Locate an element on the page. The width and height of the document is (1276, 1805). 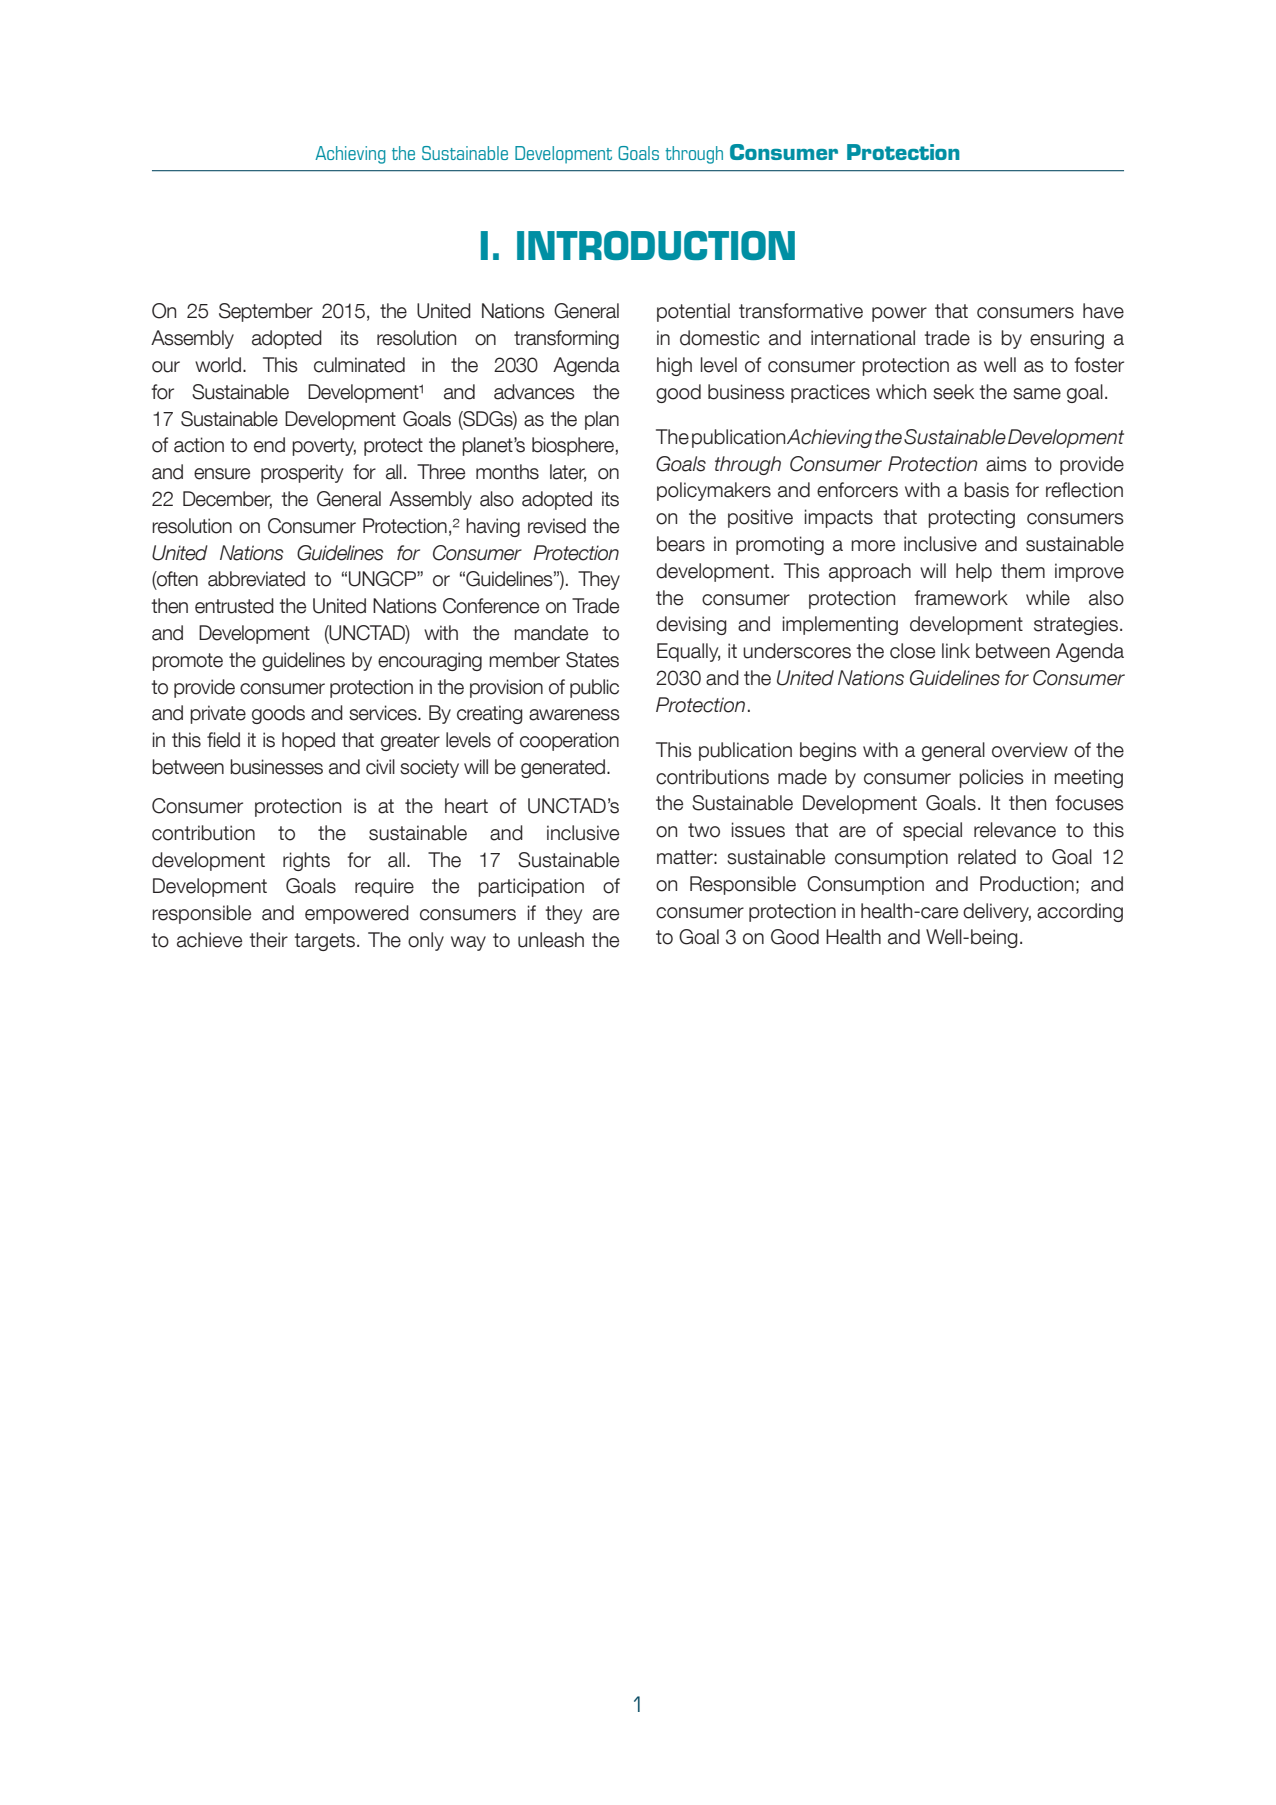
their is located at coordinates (268, 940).
